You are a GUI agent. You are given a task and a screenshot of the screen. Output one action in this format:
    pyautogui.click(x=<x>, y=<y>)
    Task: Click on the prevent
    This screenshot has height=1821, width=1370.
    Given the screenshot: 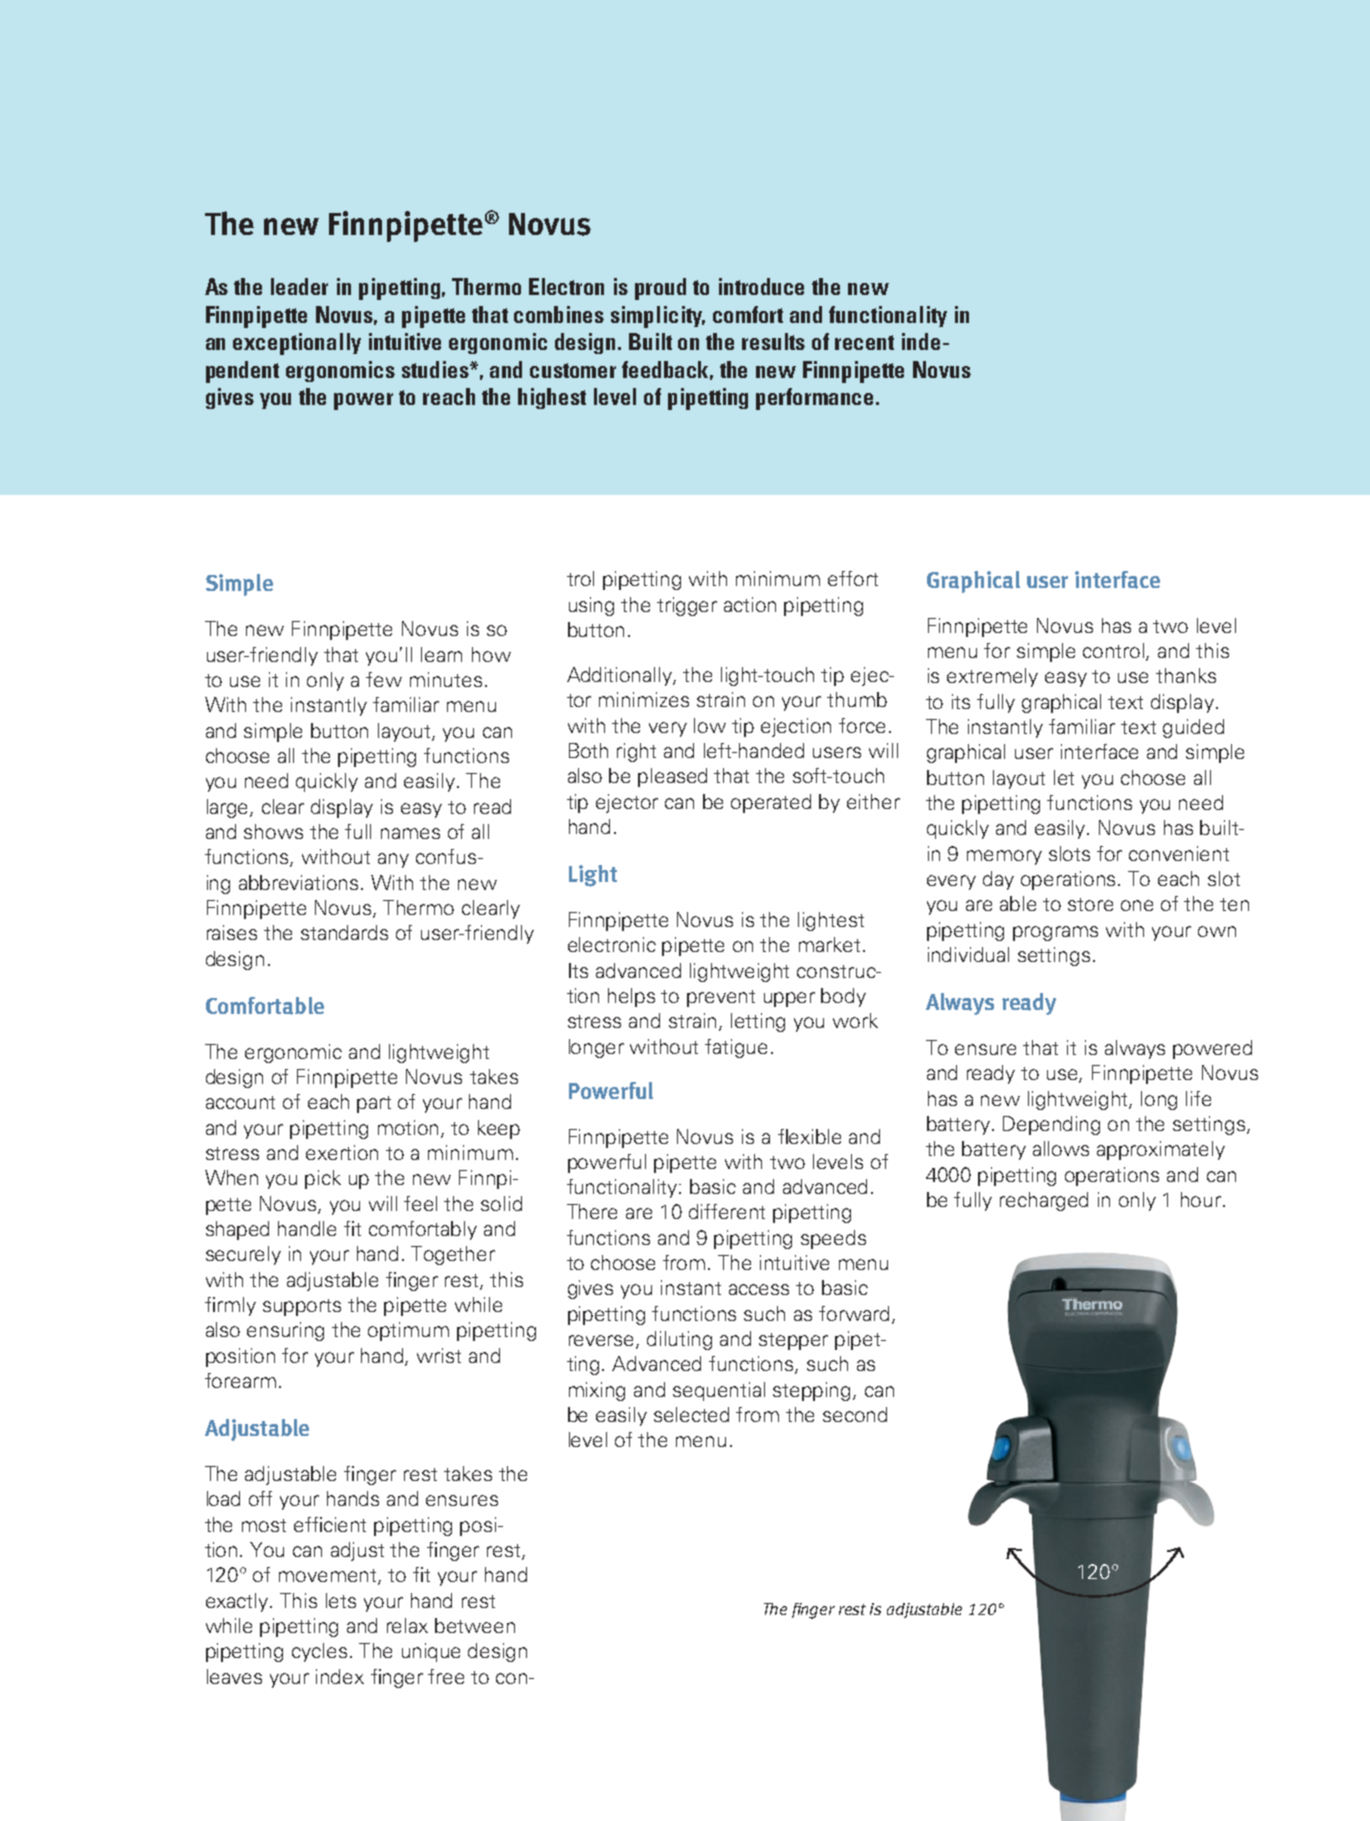 What is the action you would take?
    pyautogui.click(x=721, y=998)
